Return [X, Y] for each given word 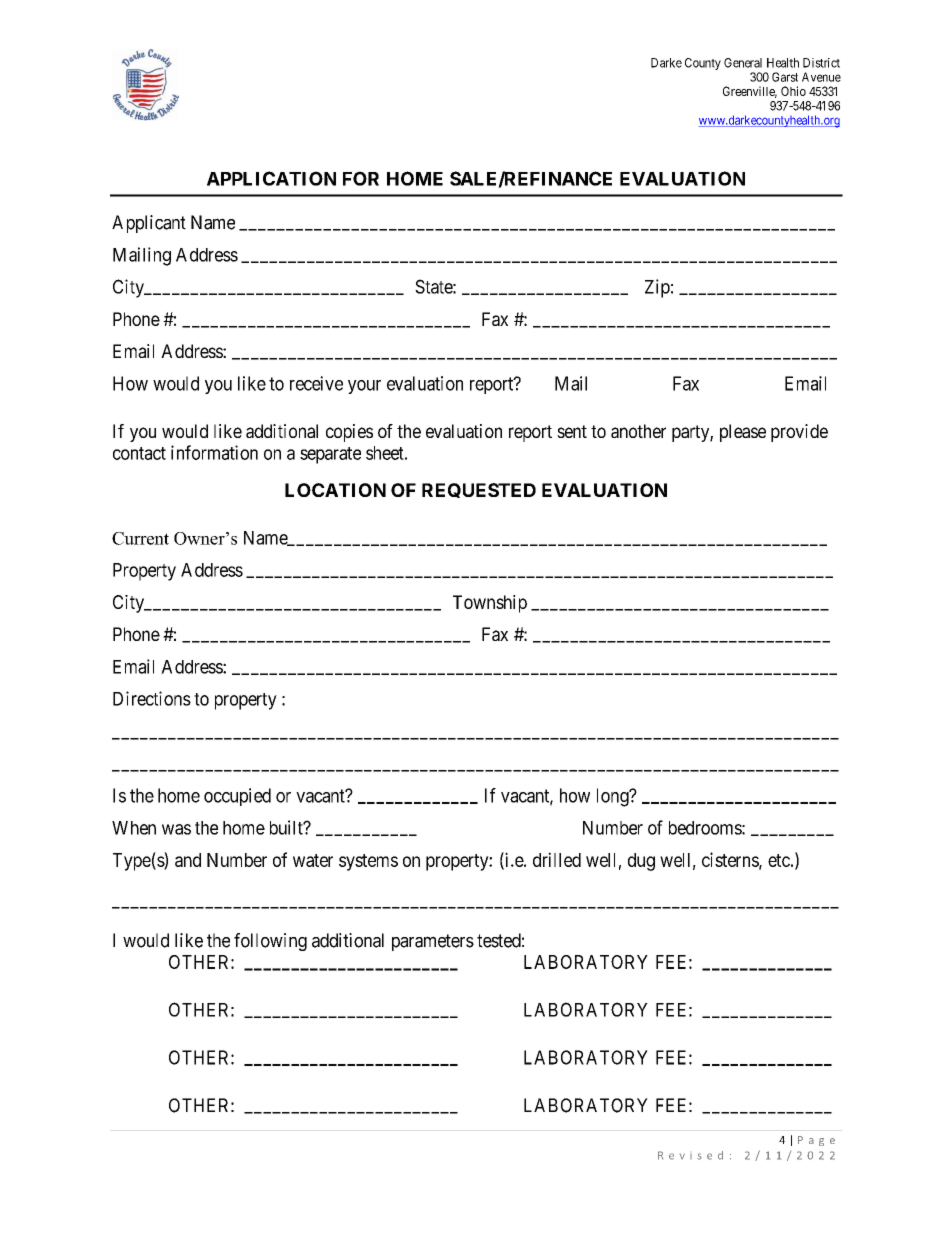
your [364, 387]
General [743, 63]
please [743, 433]
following [270, 942]
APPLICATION [271, 178]
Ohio [793, 91]
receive [316, 383]
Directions [152, 698]
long [614, 797]
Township [490, 604]
